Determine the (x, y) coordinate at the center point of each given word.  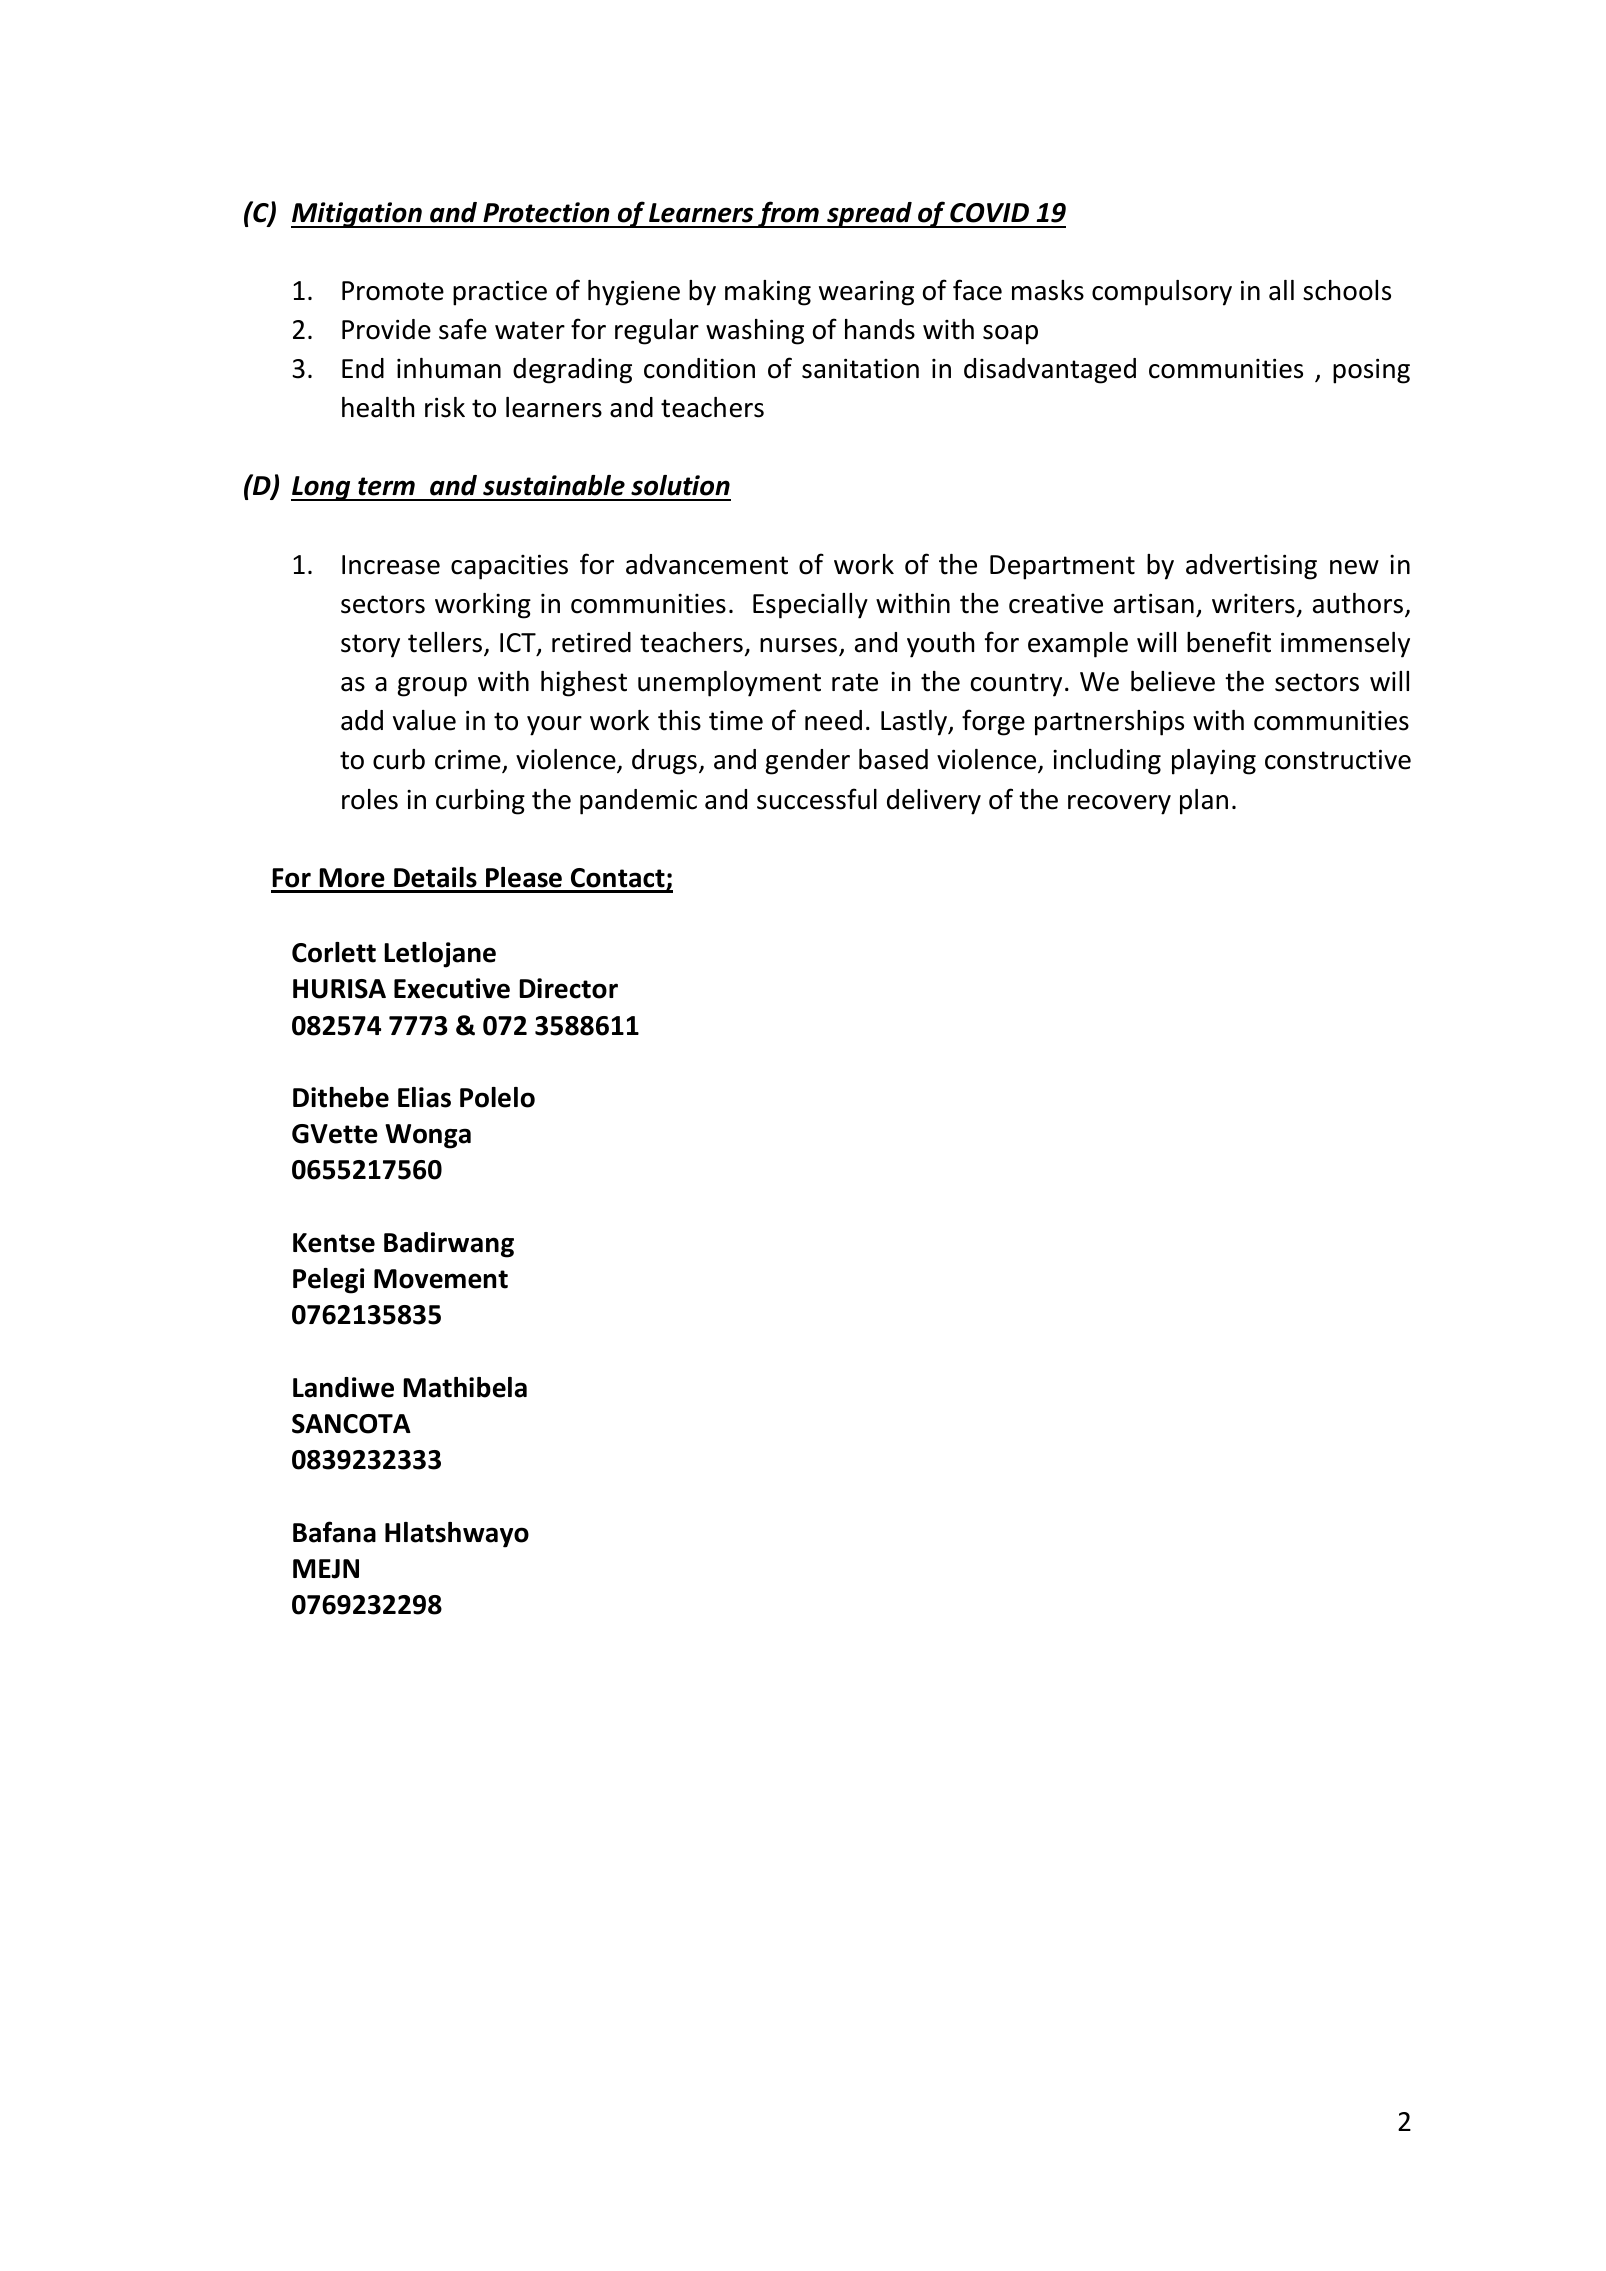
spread (869, 215)
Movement (441, 1279)
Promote (393, 291)
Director (568, 988)
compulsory (1162, 293)
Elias (424, 1097)
